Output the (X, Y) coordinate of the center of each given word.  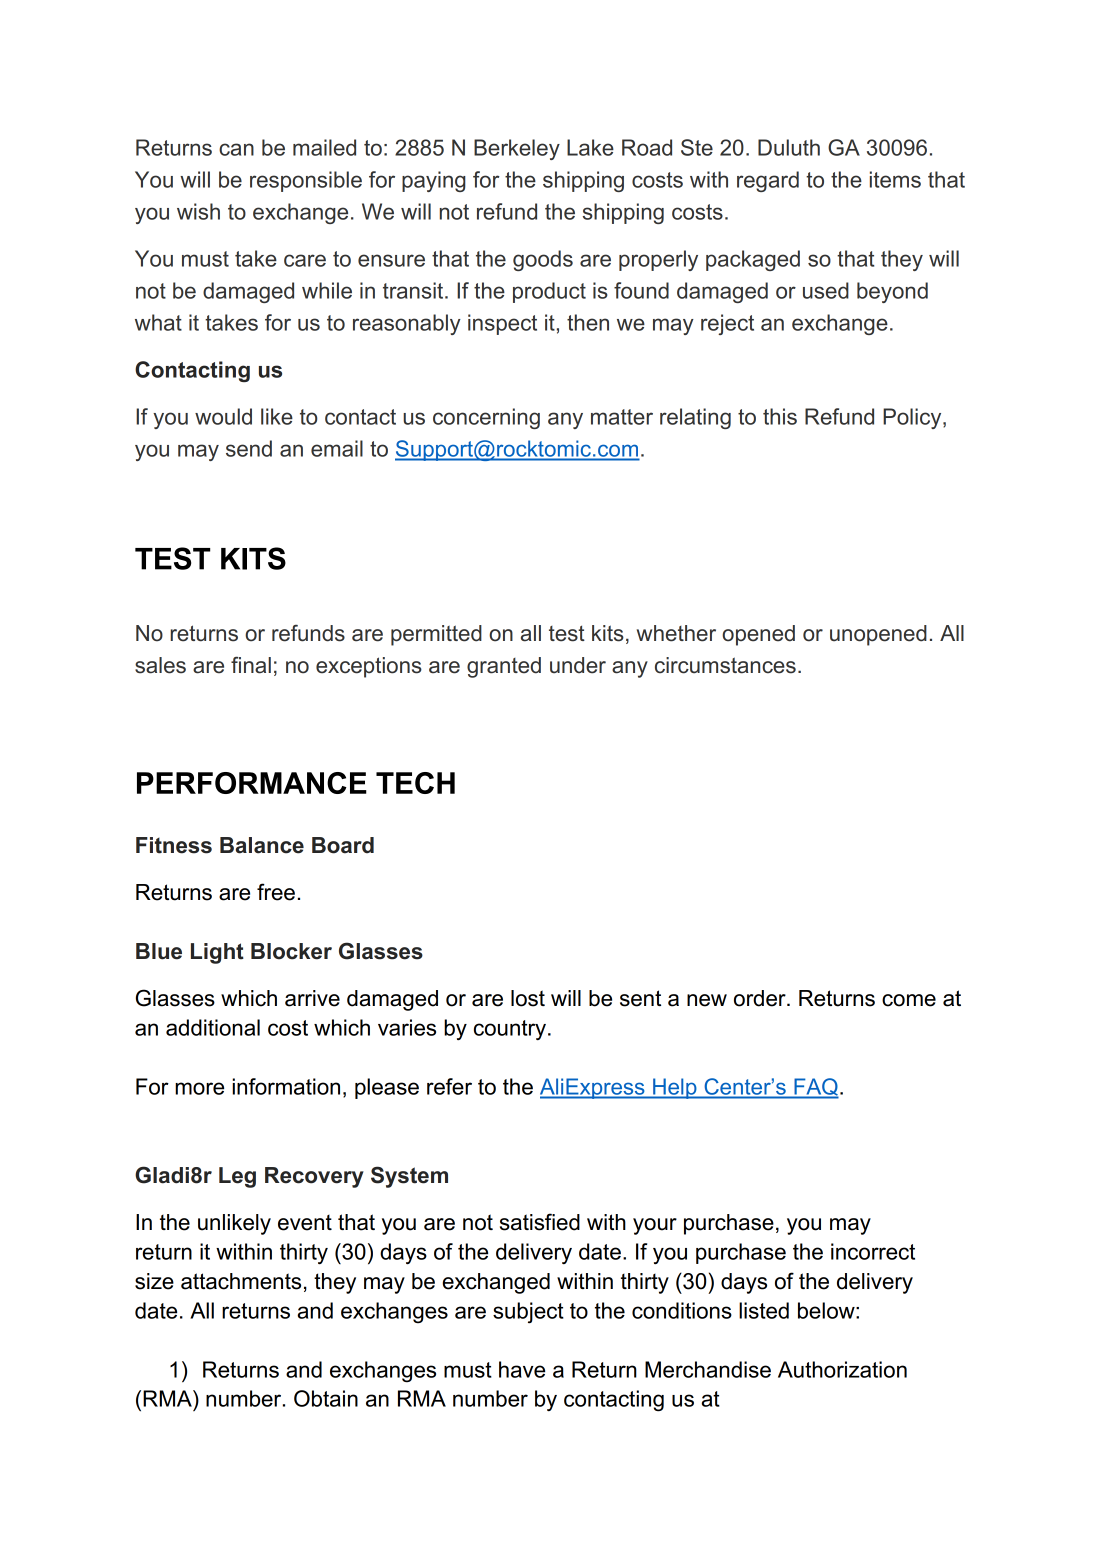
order (761, 998)
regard (768, 181)
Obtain (326, 1398)
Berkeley (517, 149)
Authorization (842, 1369)
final (251, 665)
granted (504, 667)
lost (528, 998)
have (522, 1369)
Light (217, 953)
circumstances (725, 665)
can (236, 149)
